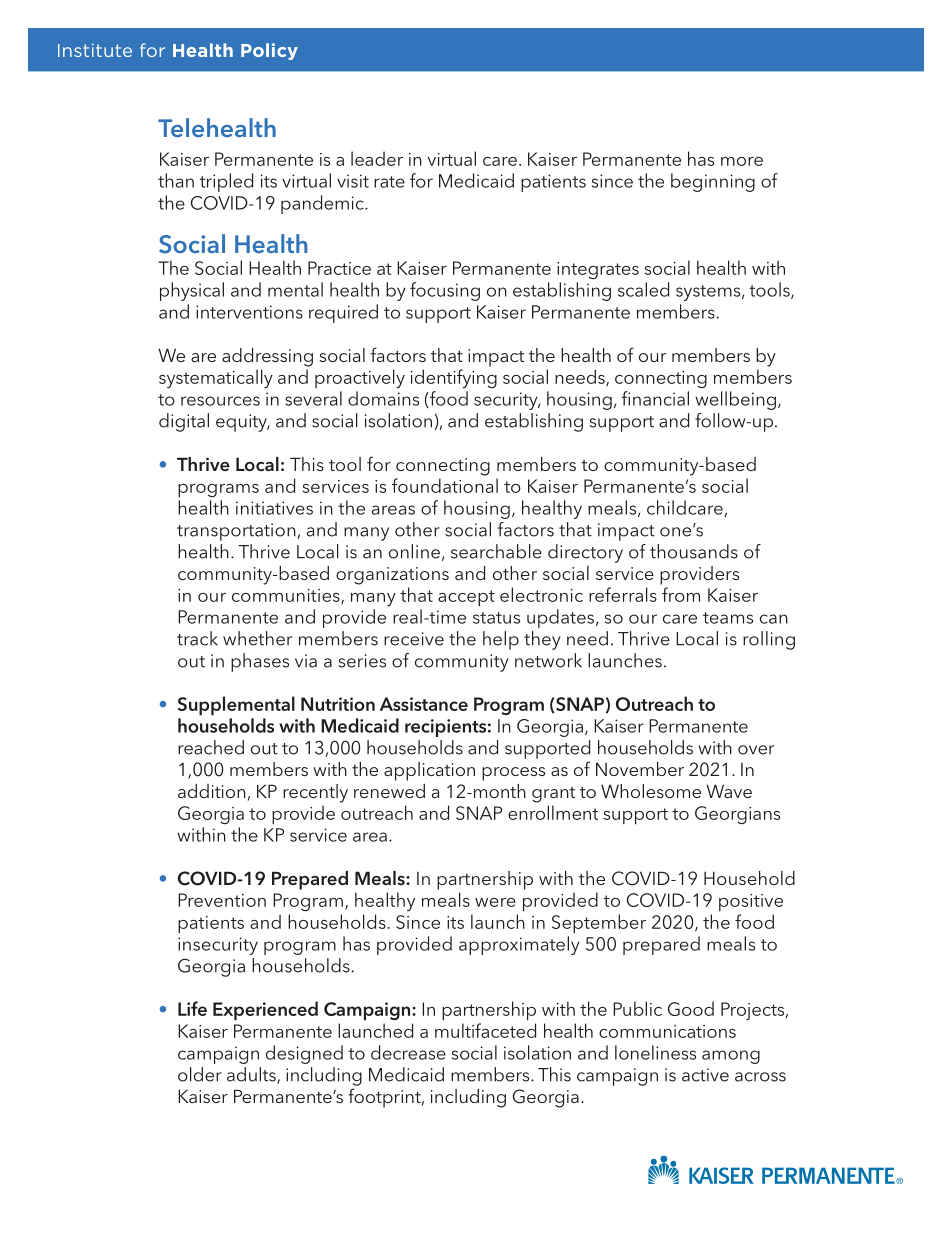 This document has width=952, height=1233. I want to click on application, so click(429, 771).
